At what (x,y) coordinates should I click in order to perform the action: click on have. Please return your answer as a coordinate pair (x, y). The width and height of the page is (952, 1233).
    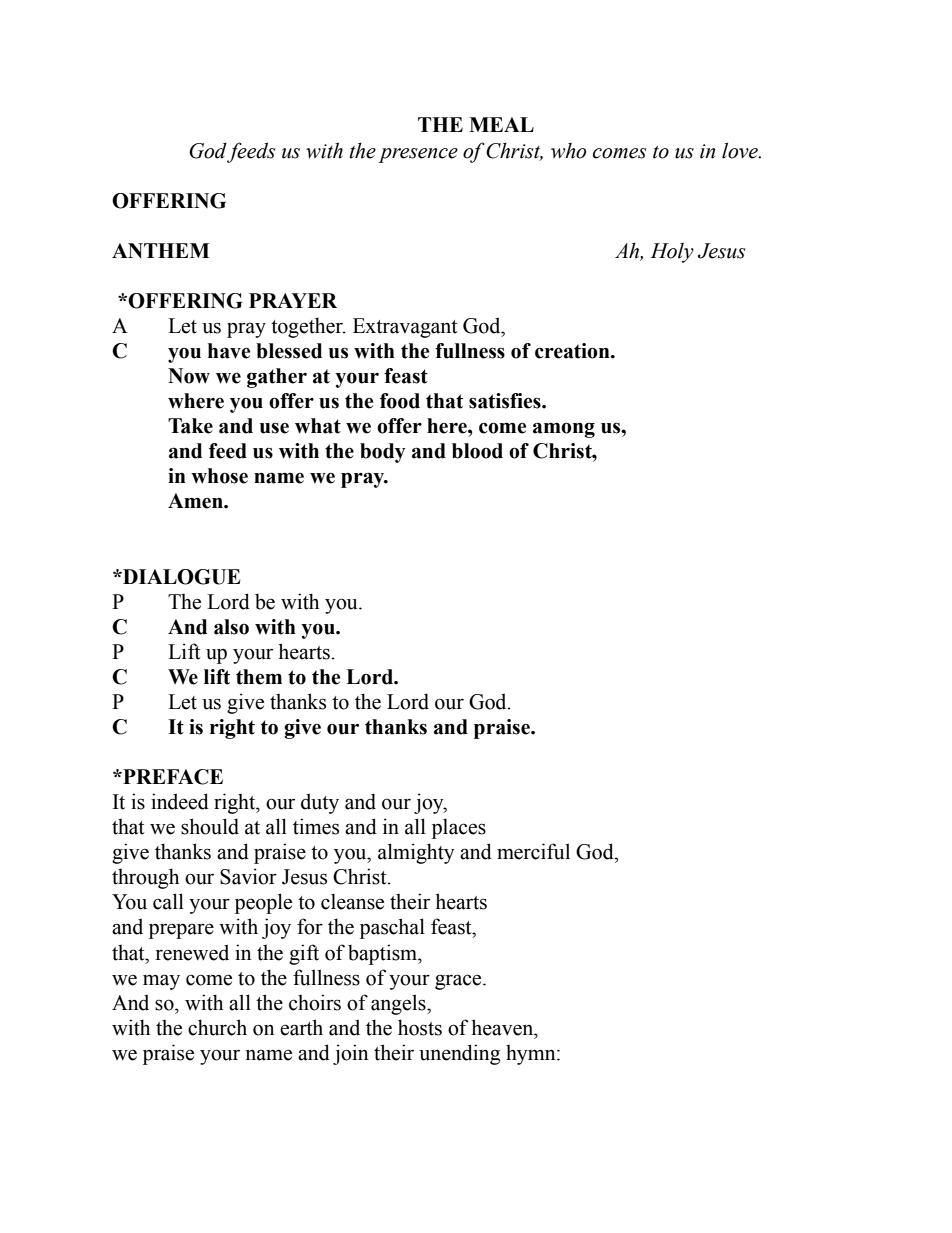
    Looking at the image, I should click on (229, 351).
